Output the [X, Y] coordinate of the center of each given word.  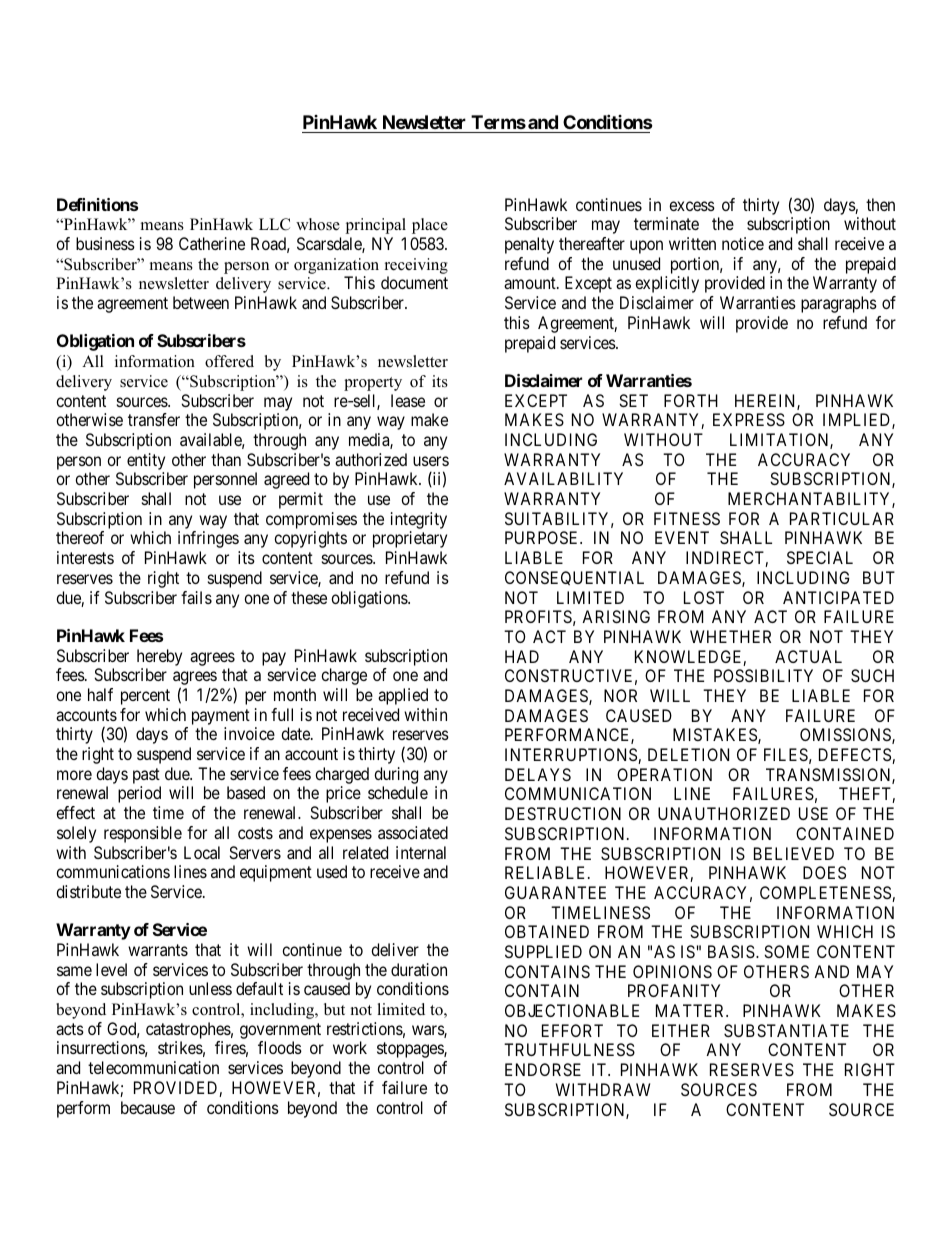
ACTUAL [808, 656]
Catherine [212, 243]
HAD [522, 656]
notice [743, 243]
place [430, 226]
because [148, 1107]
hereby [159, 657]
